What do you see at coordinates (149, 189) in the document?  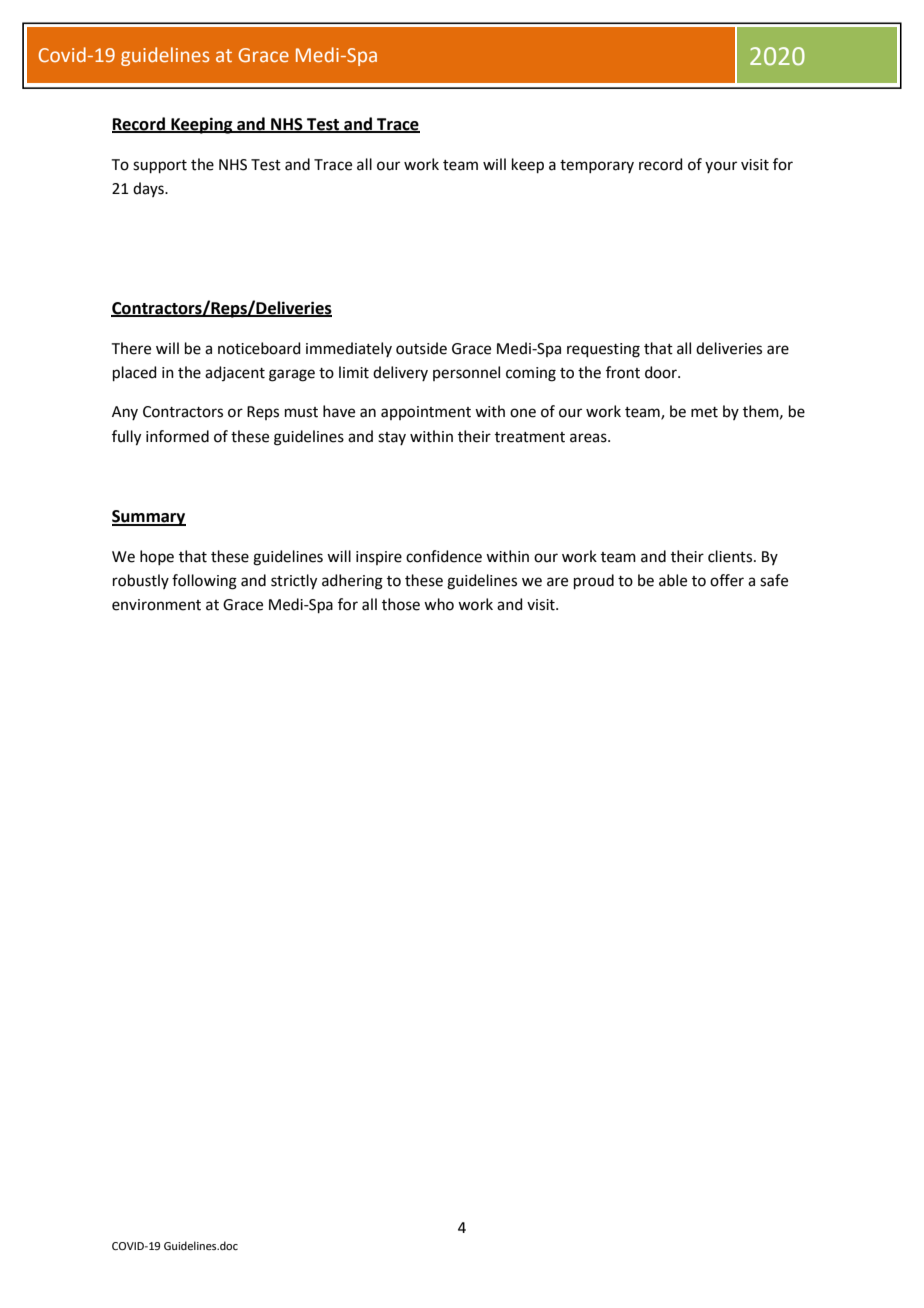 I see `days` at bounding box center [149, 189].
